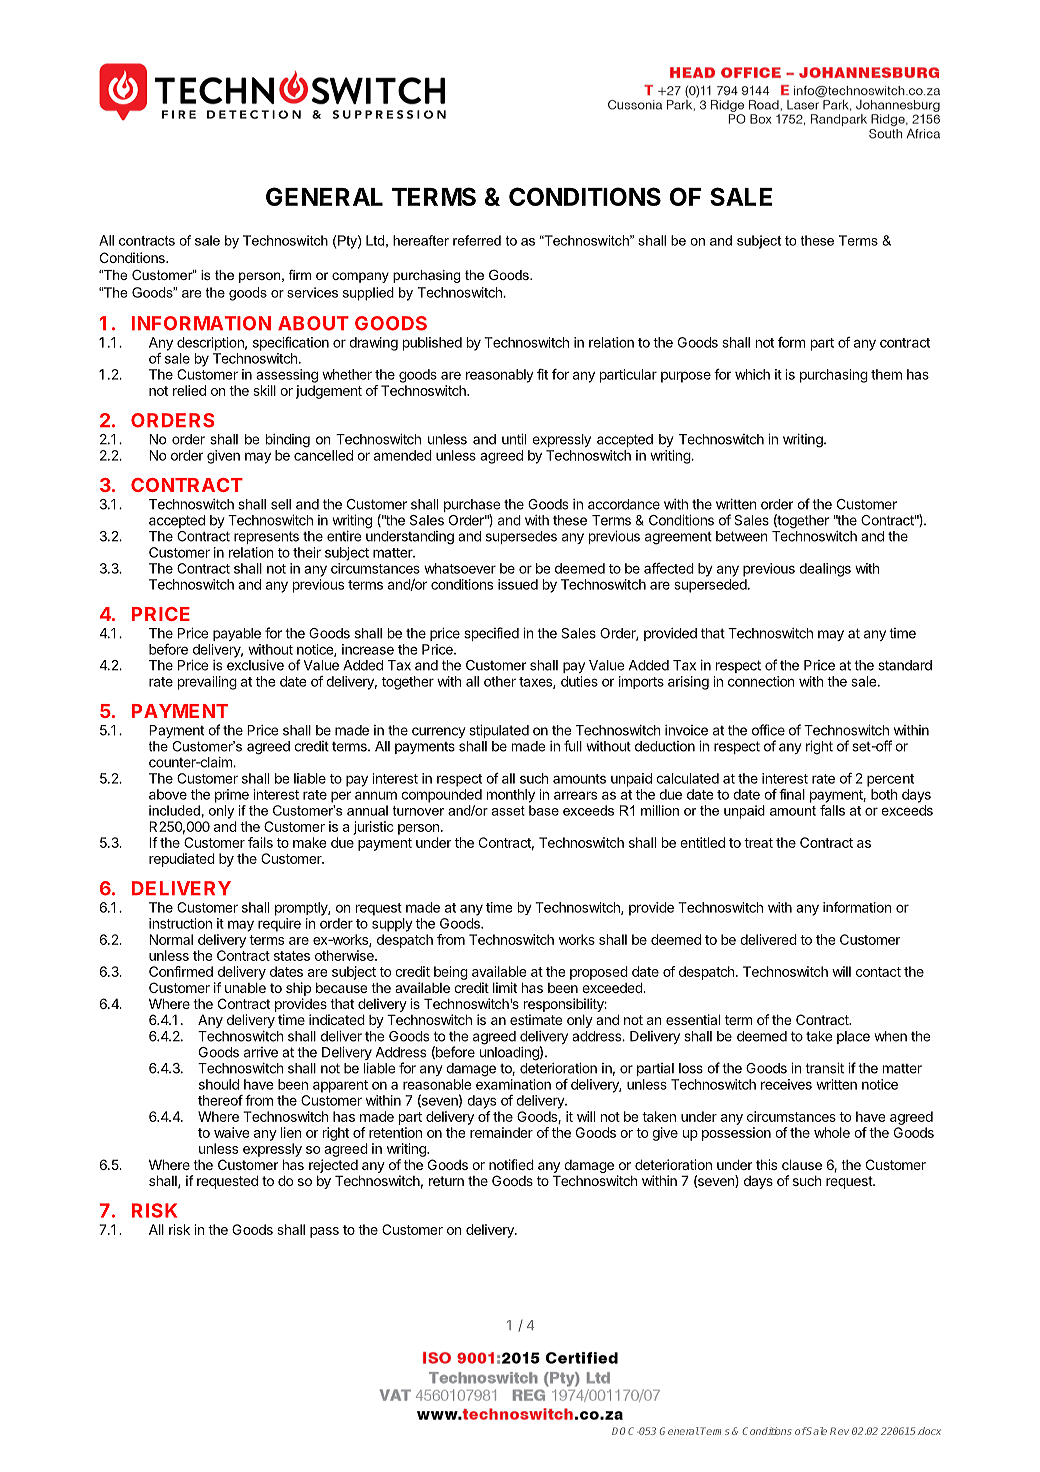  I want to click on clause, so click(802, 1164).
